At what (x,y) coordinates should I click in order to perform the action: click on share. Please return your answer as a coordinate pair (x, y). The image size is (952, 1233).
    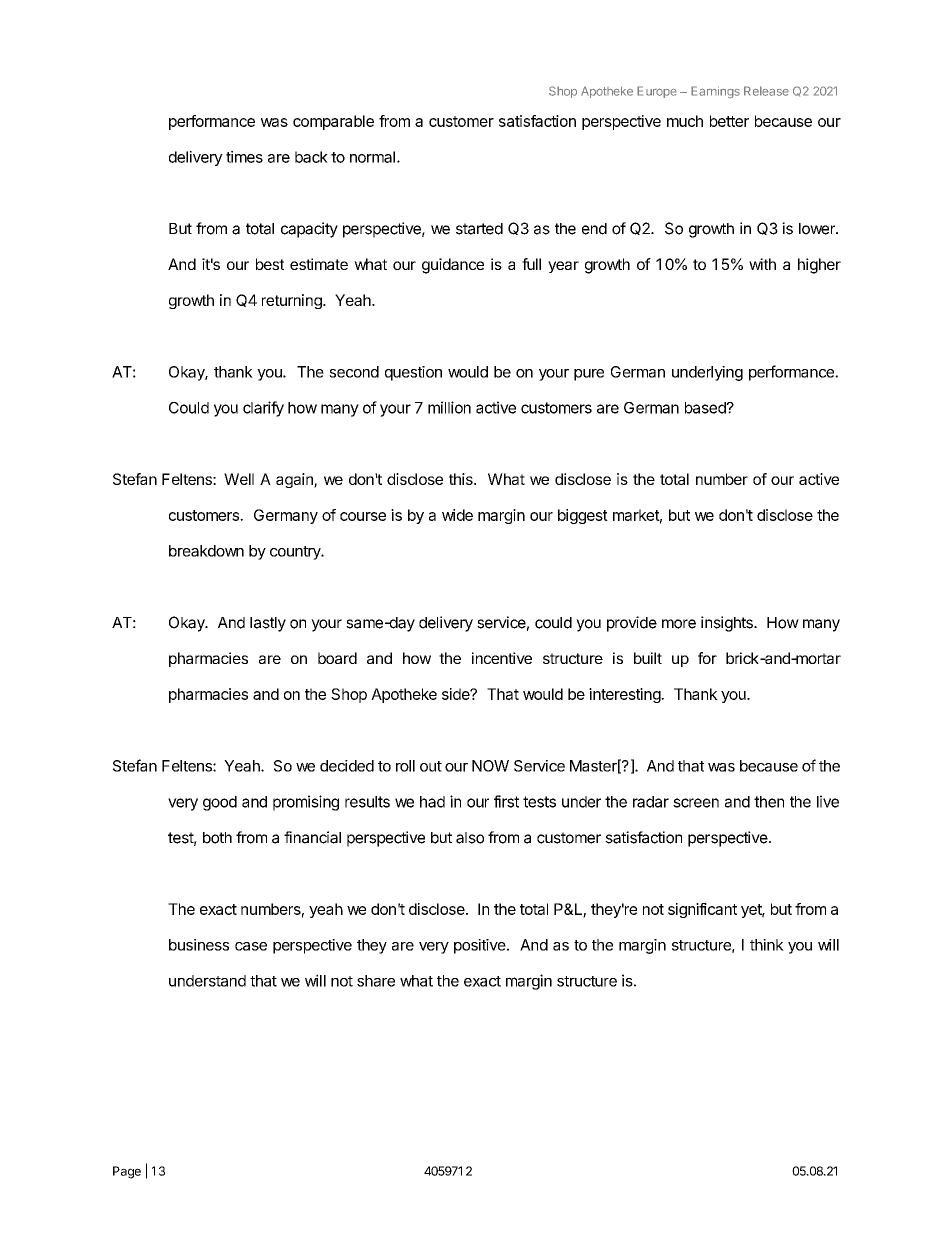
    Looking at the image, I should click on (376, 981).
